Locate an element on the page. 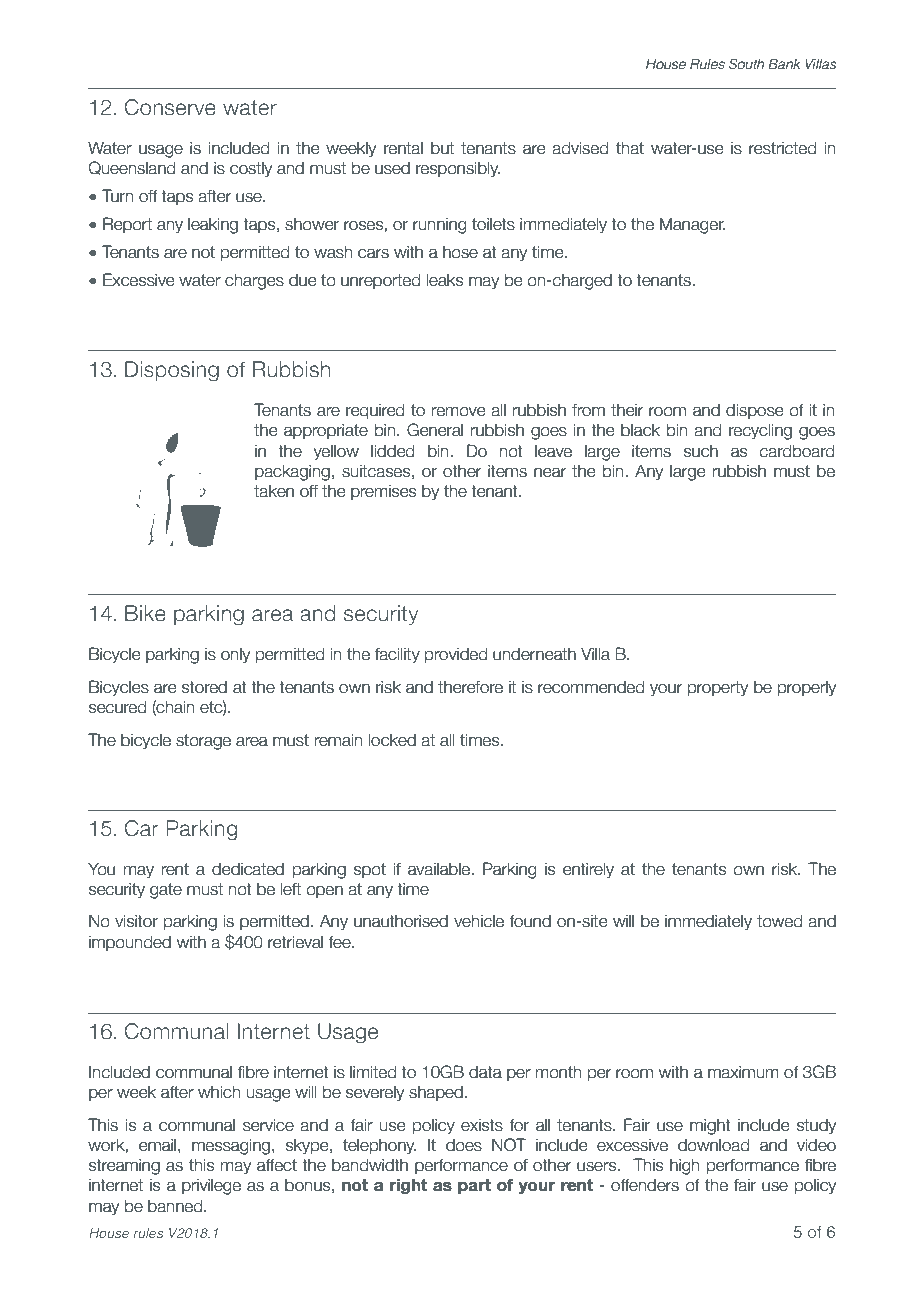  Disposing is located at coordinates (172, 371).
